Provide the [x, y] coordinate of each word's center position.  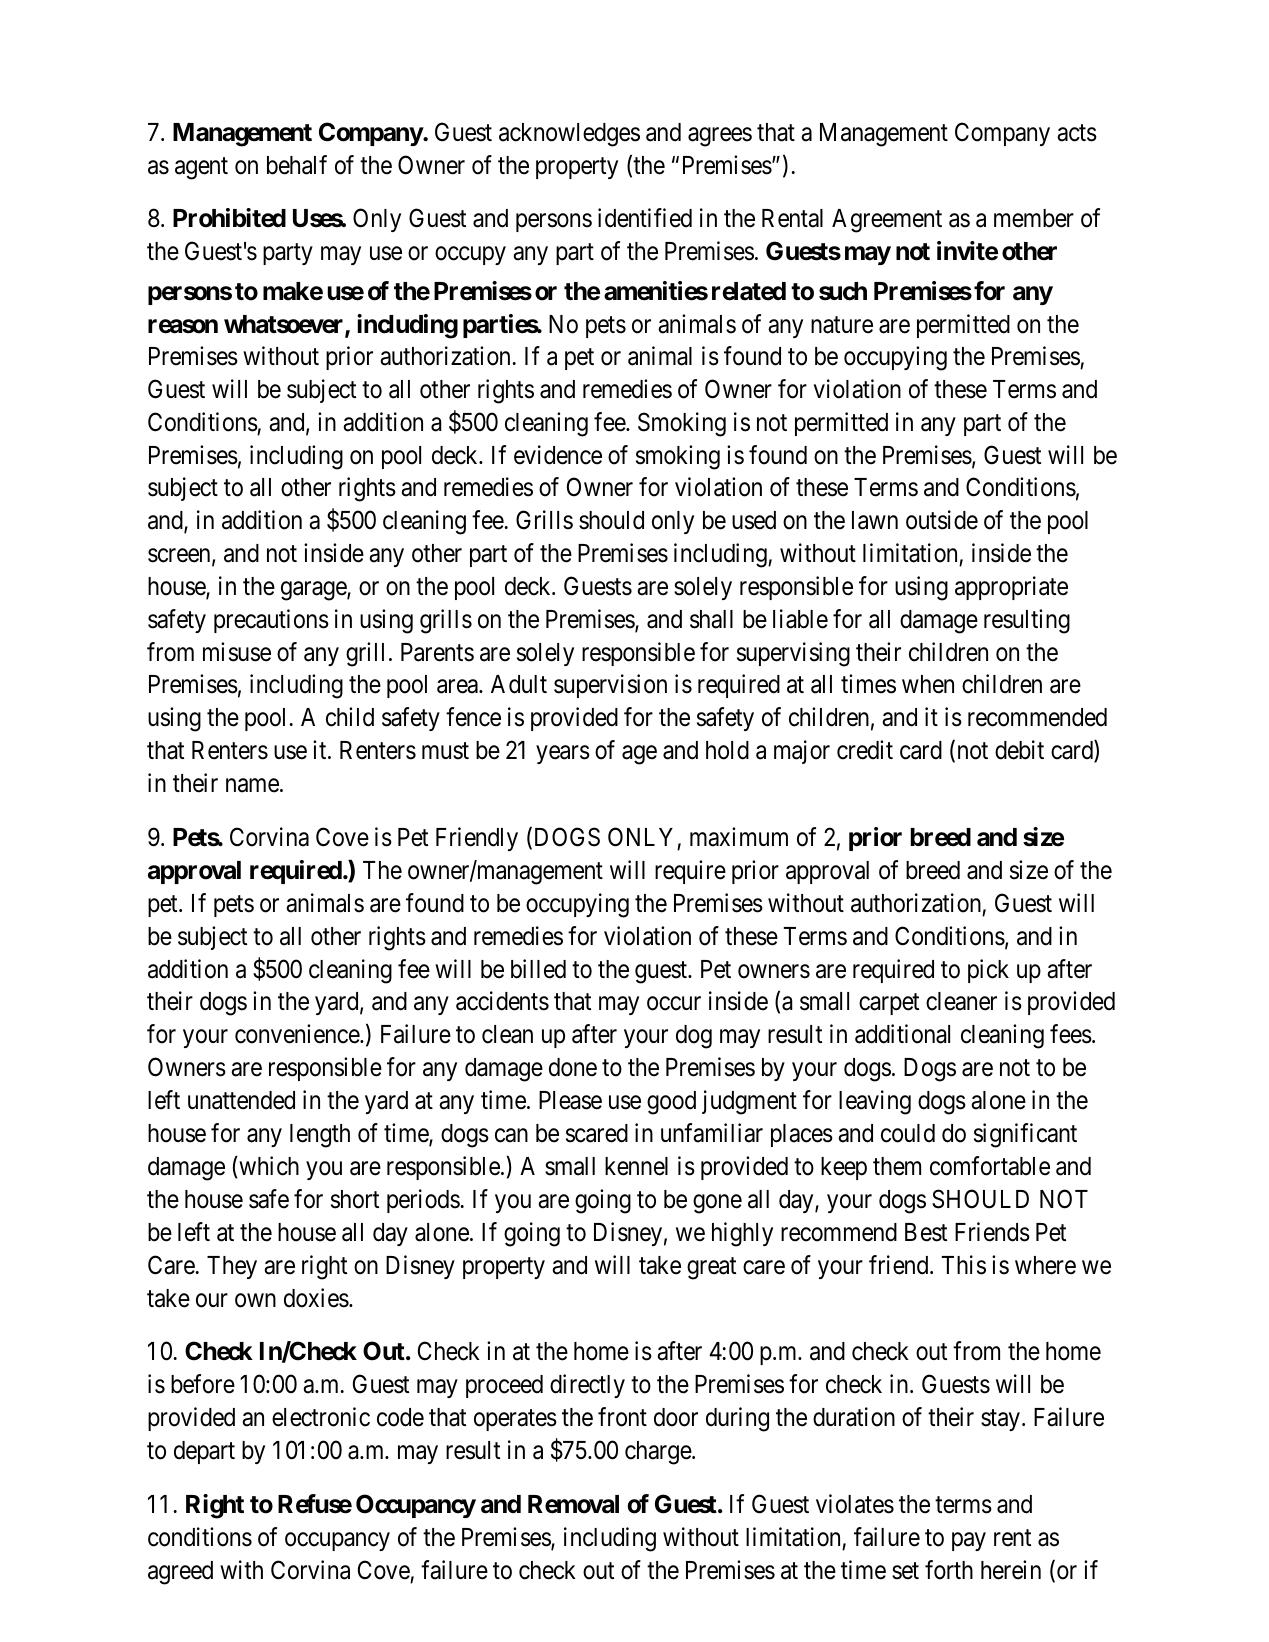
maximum [739, 837]
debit [1019, 750]
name [252, 786]
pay [969, 1541]
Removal [573, 1504]
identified [645, 218]
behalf [297, 165]
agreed [180, 1573]
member [1034, 218]
